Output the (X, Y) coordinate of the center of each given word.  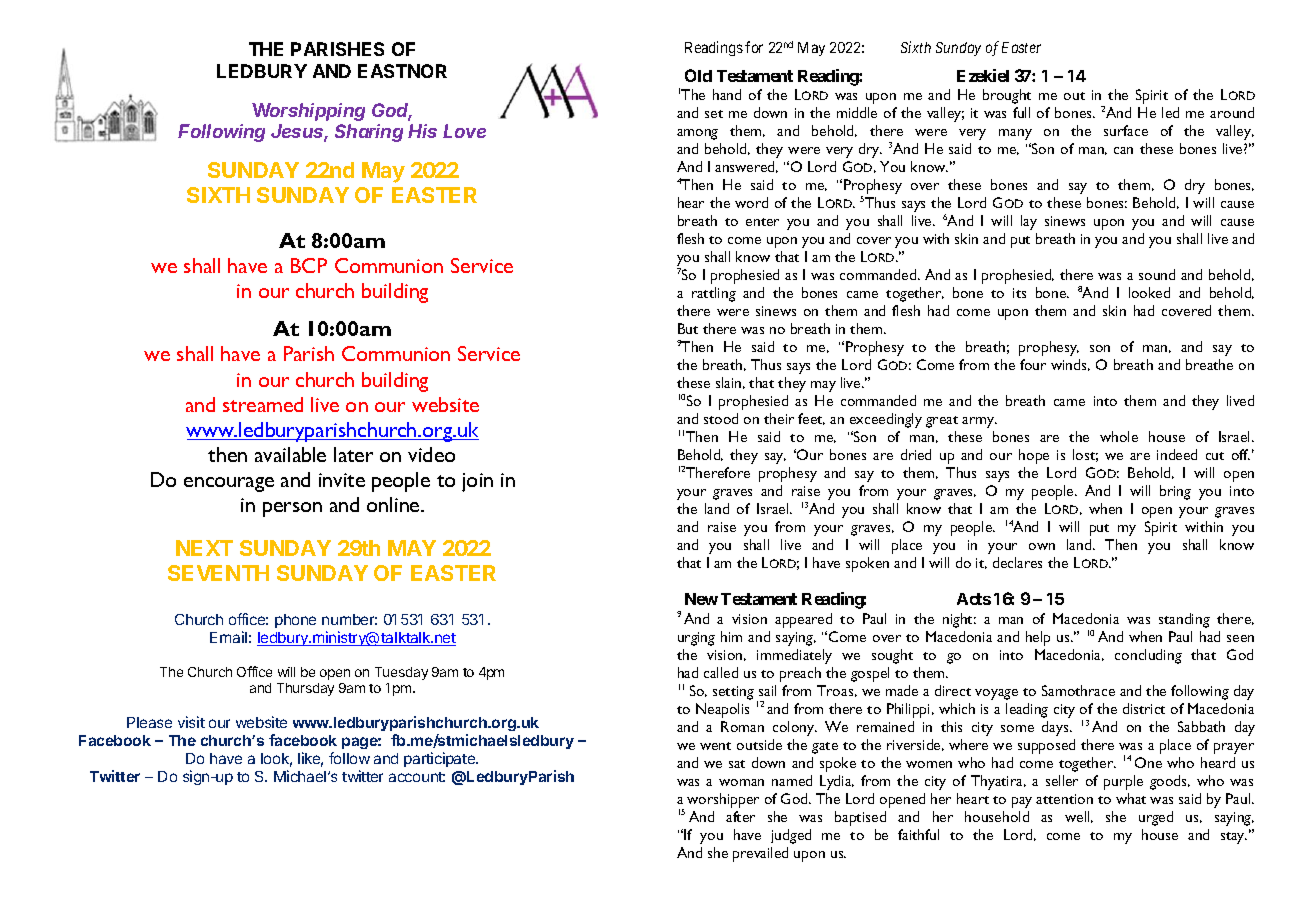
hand (727, 94)
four (1033, 364)
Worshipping (308, 112)
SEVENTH (218, 573)
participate (440, 759)
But (688, 328)
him (731, 636)
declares (1017, 562)
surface (1126, 130)
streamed (263, 404)
